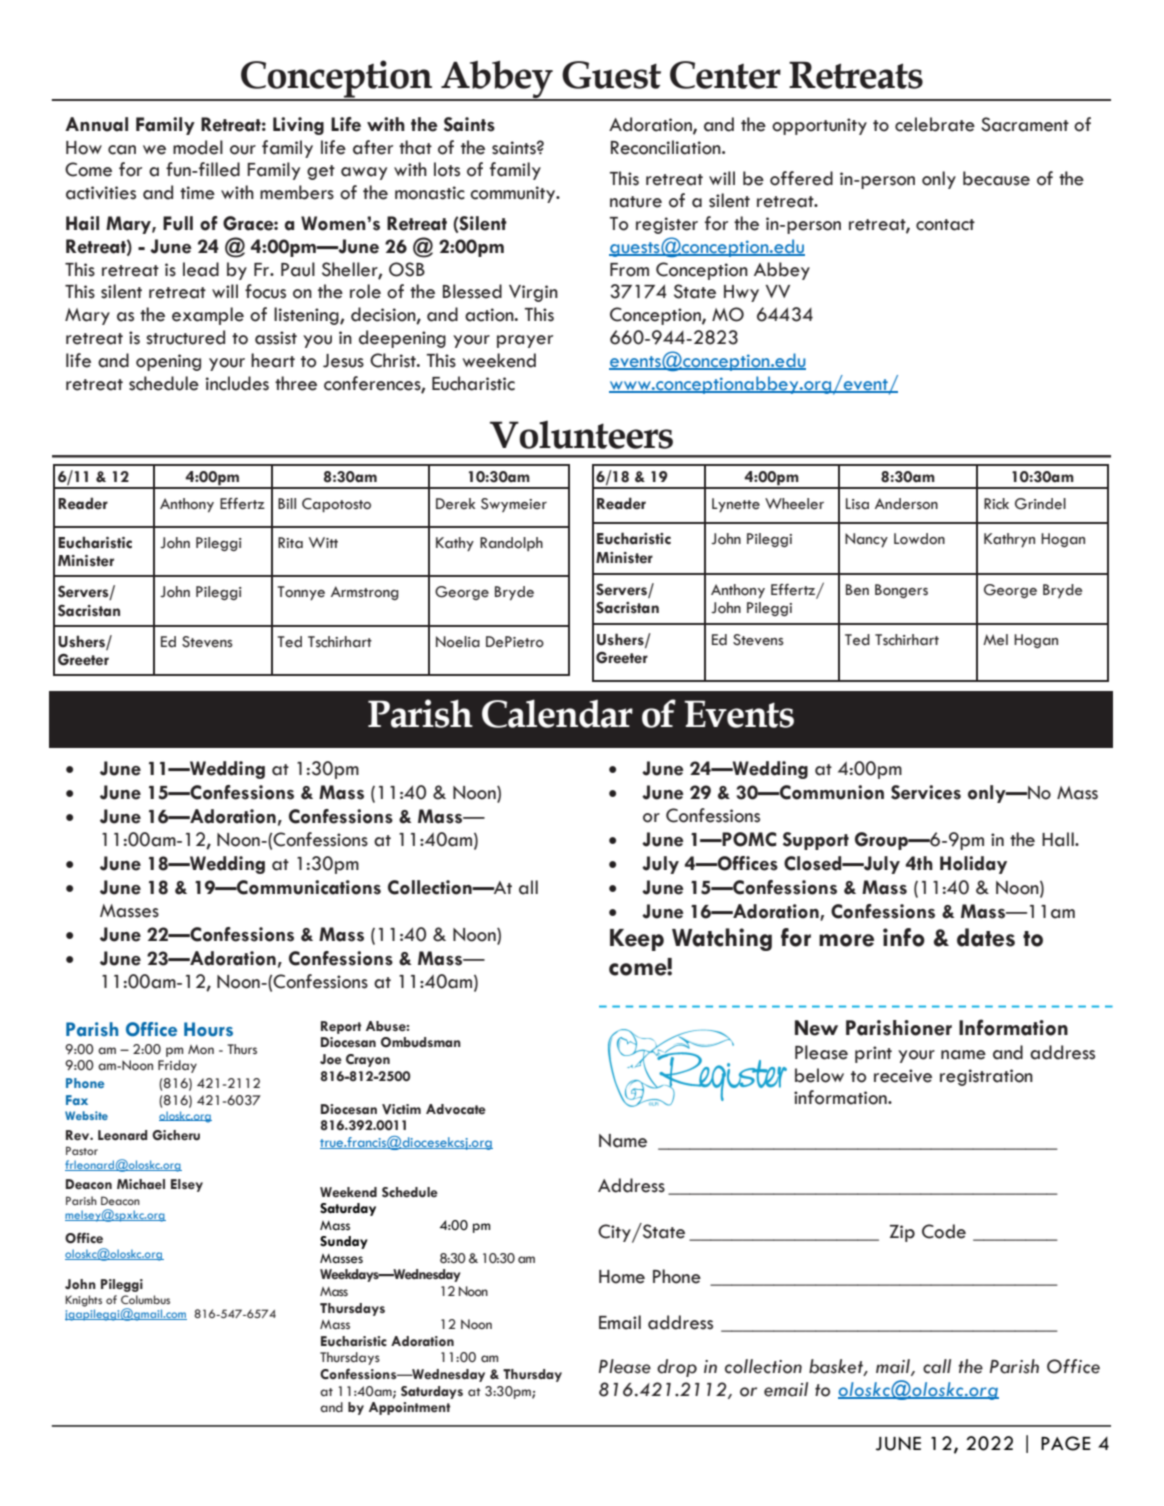 The width and height of the document is (1164, 1506). I want to click on Columbus, so click(145, 1299).
